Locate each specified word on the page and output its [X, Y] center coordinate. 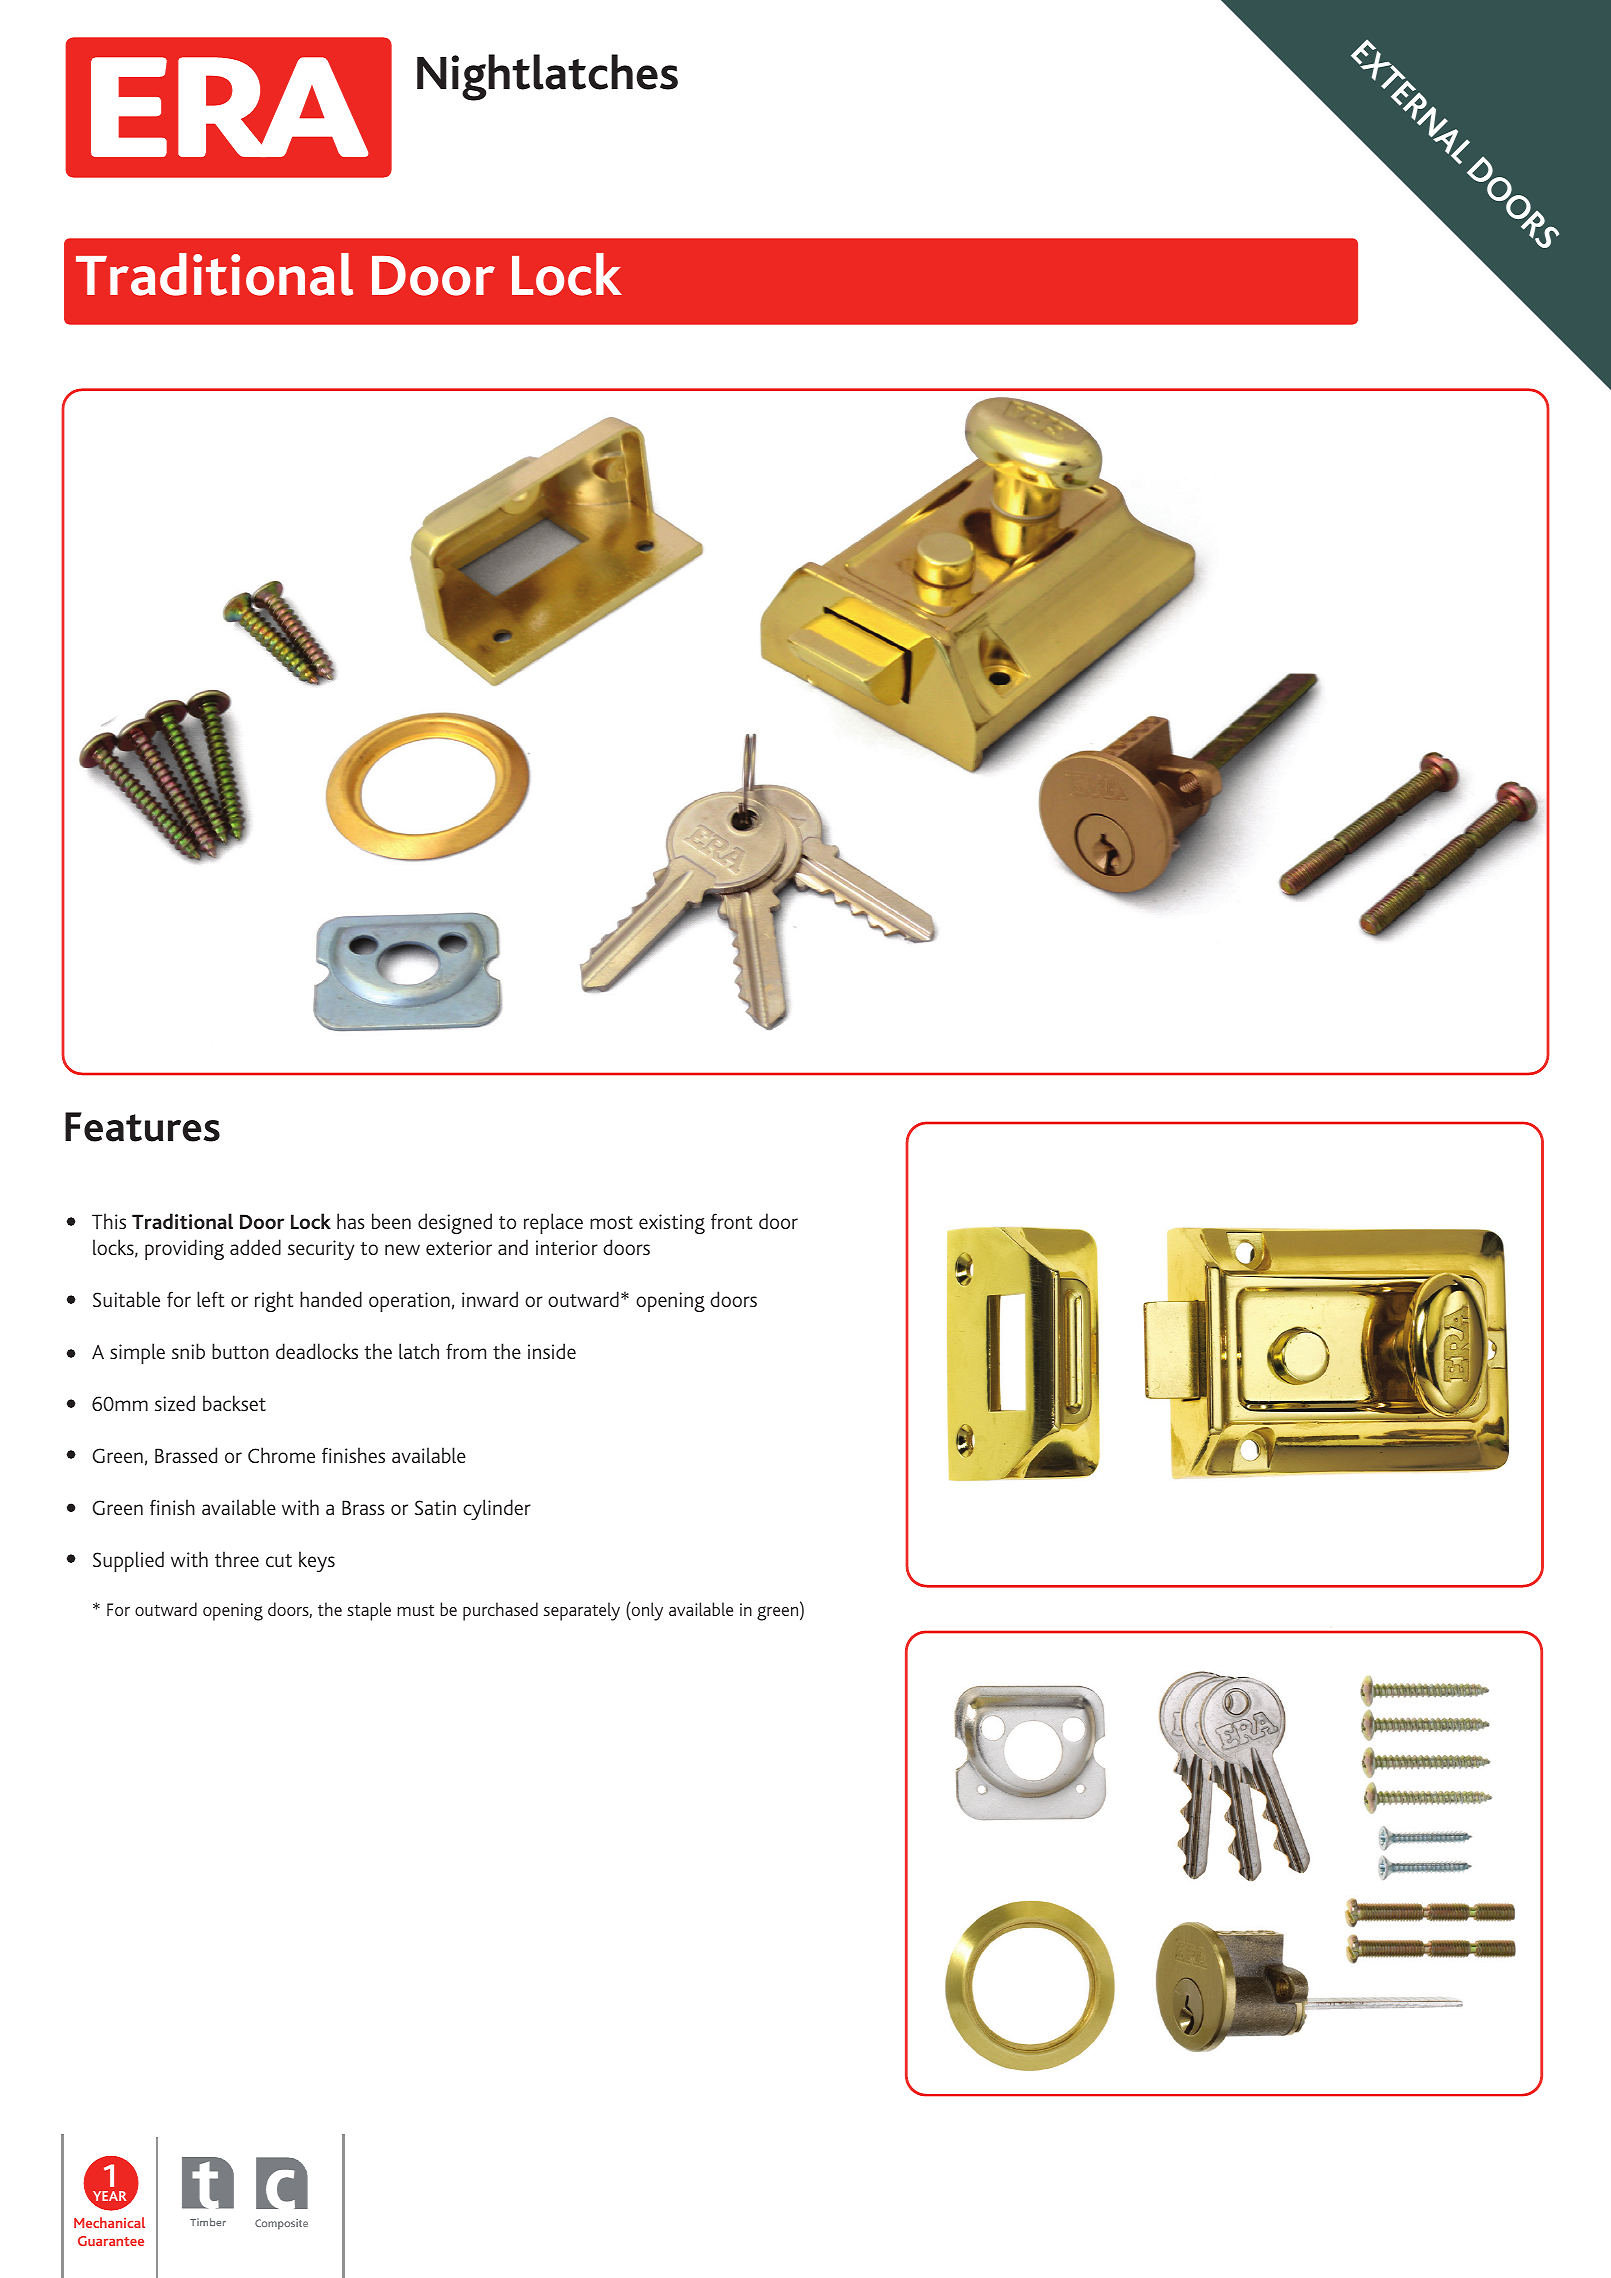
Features [142, 1127]
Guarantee [111, 2241]
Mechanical [109, 2222]
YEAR [108, 2197]
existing [672, 1224]
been [391, 1221]
